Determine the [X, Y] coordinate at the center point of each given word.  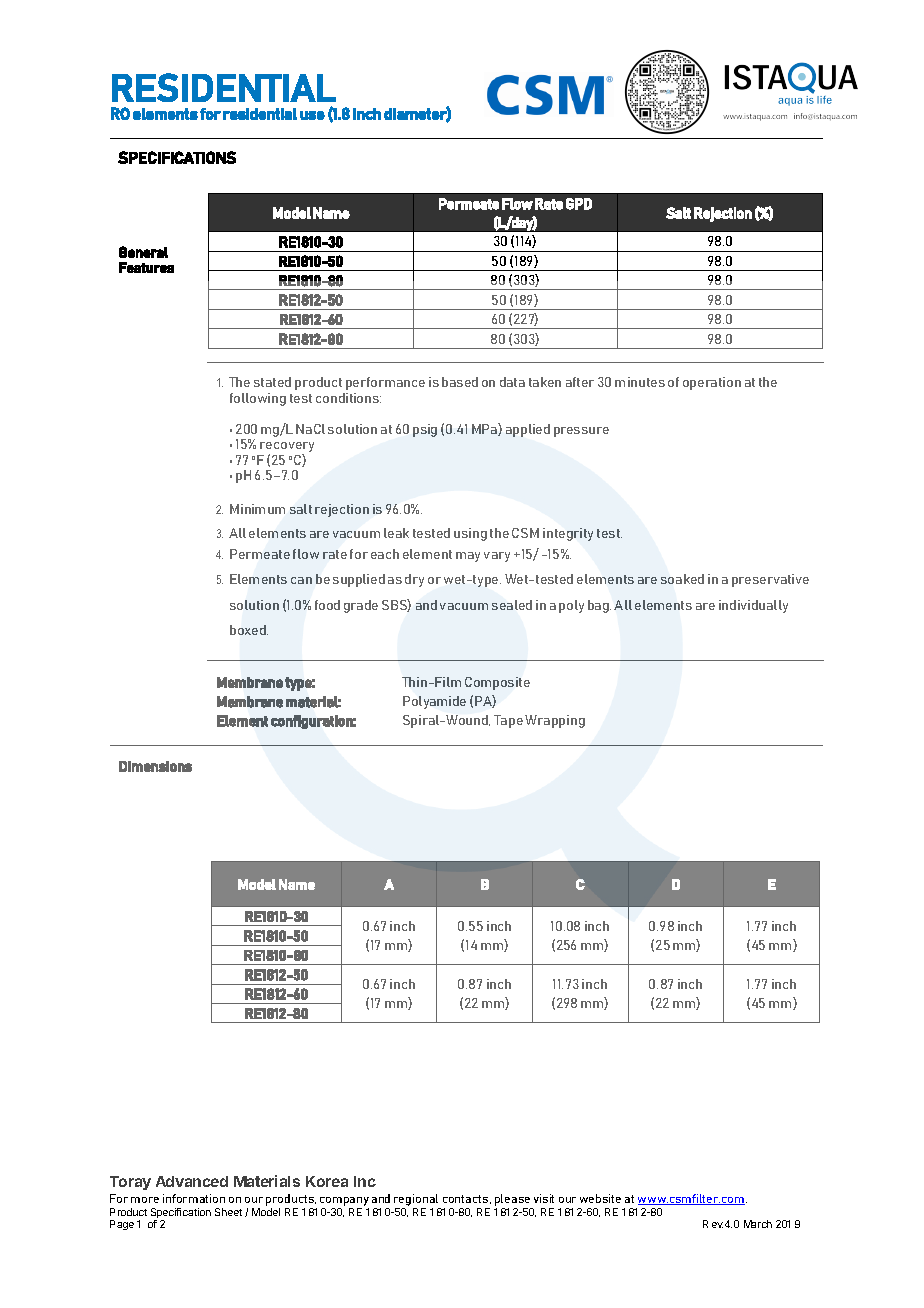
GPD [579, 204]
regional [416, 1200]
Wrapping [555, 721]
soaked [682, 579]
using [470, 534]
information [194, 1198]
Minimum [257, 509]
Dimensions [155, 766]
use [312, 115]
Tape [508, 721]
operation [712, 383]
